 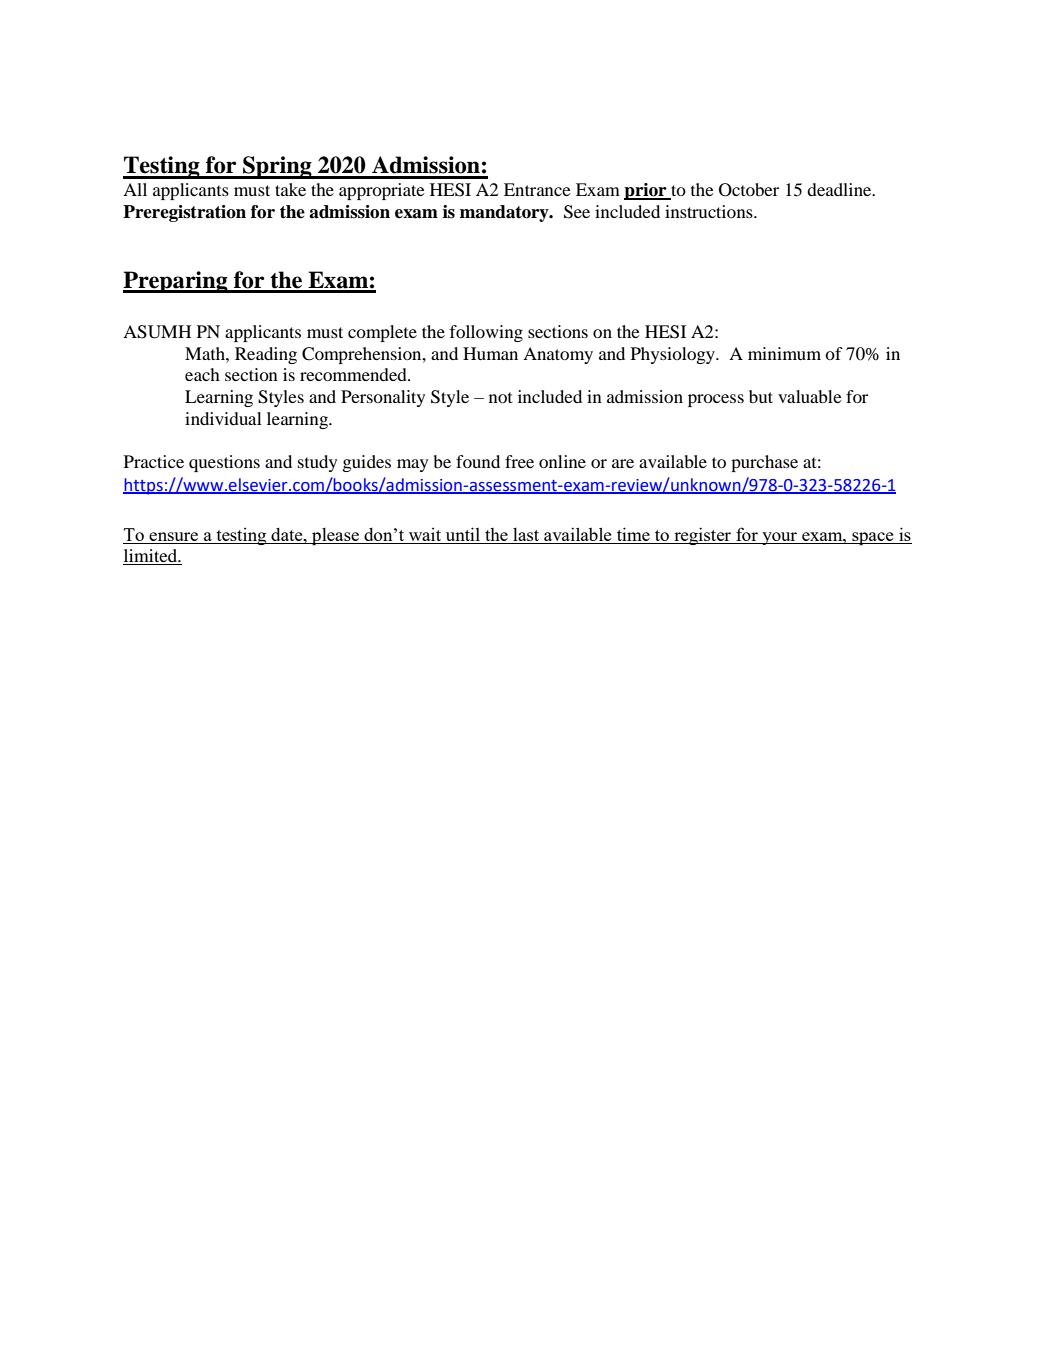 I want to click on ensure, so click(x=173, y=536).
